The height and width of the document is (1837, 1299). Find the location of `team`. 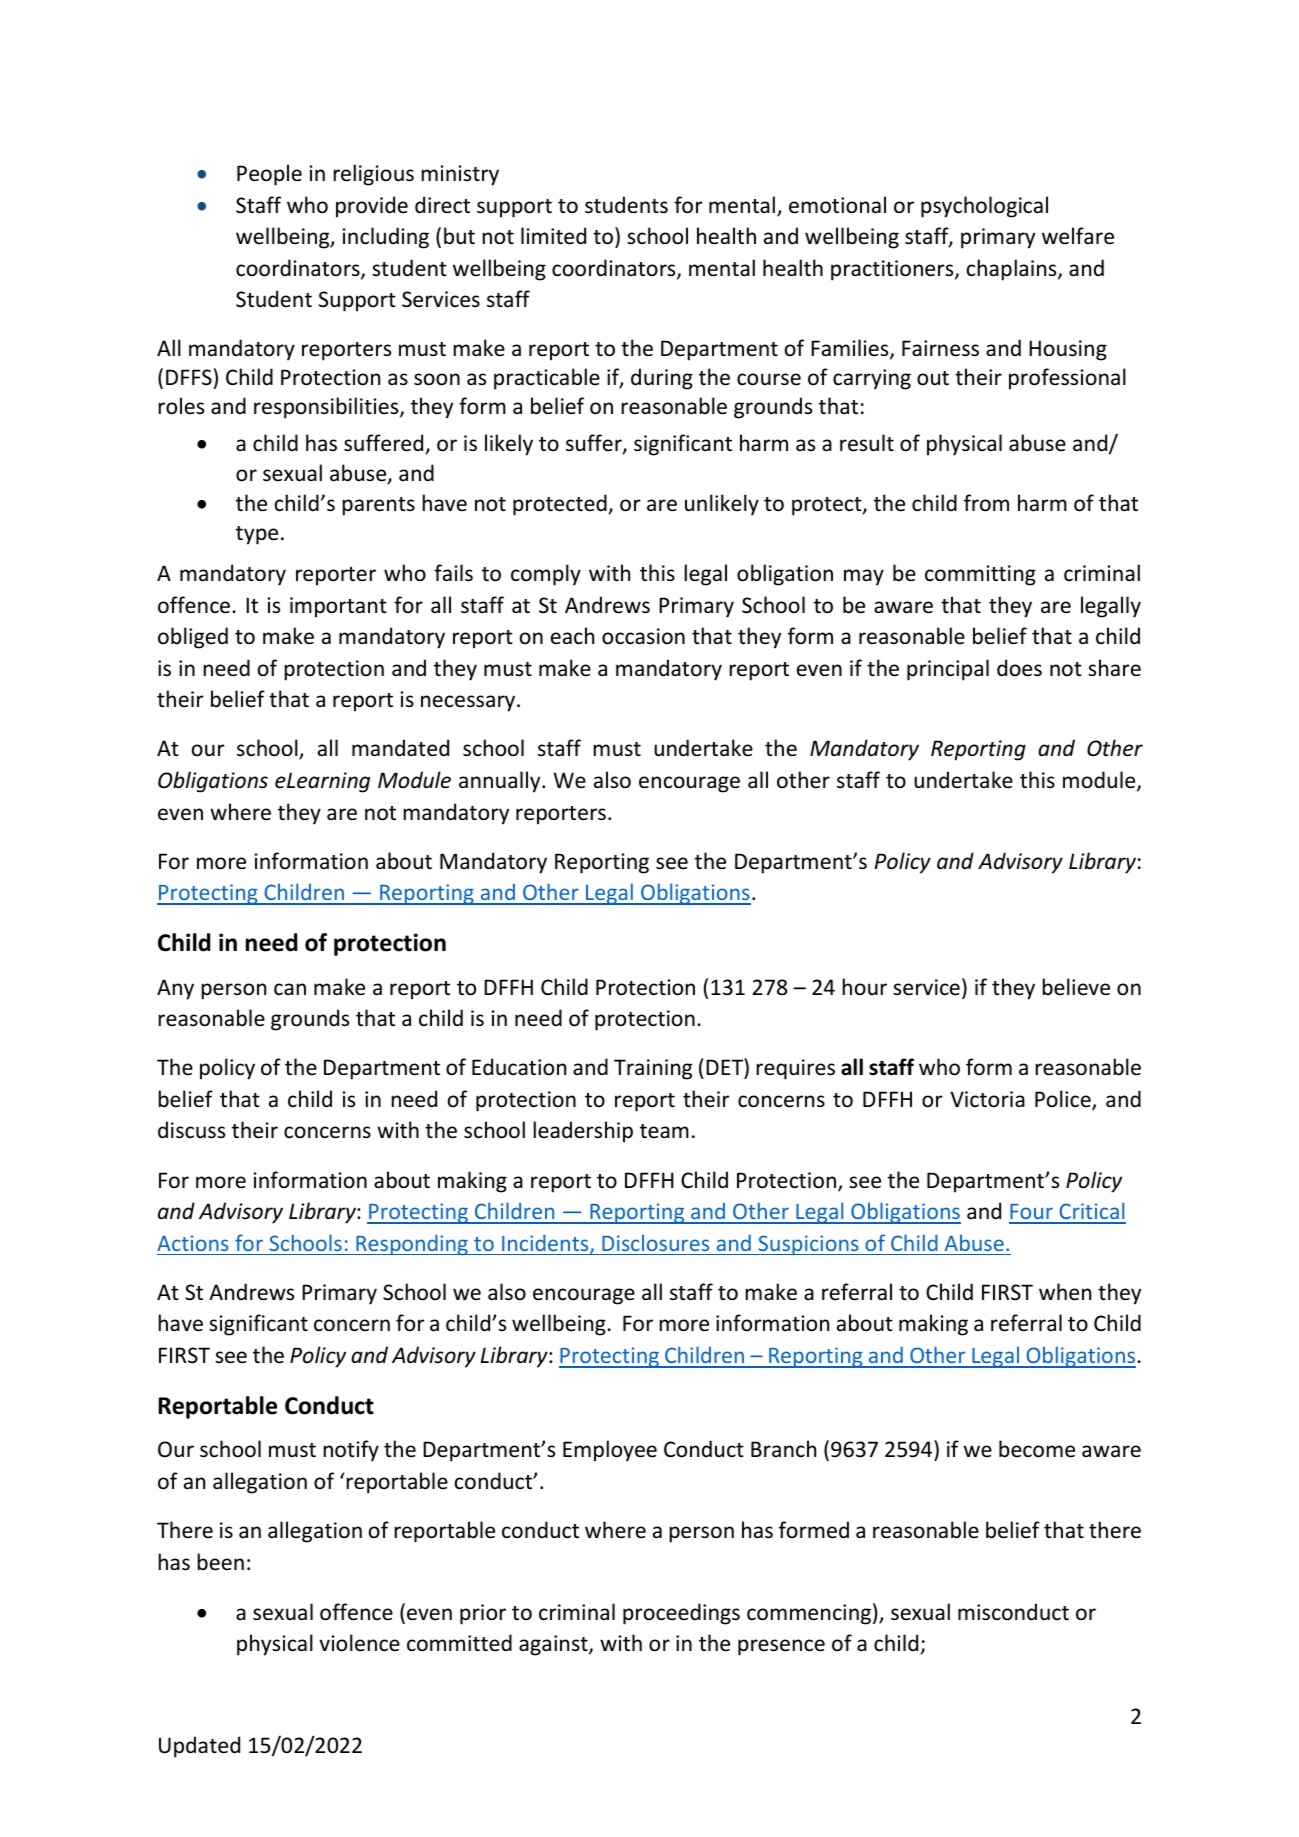

team is located at coordinates (664, 1131).
